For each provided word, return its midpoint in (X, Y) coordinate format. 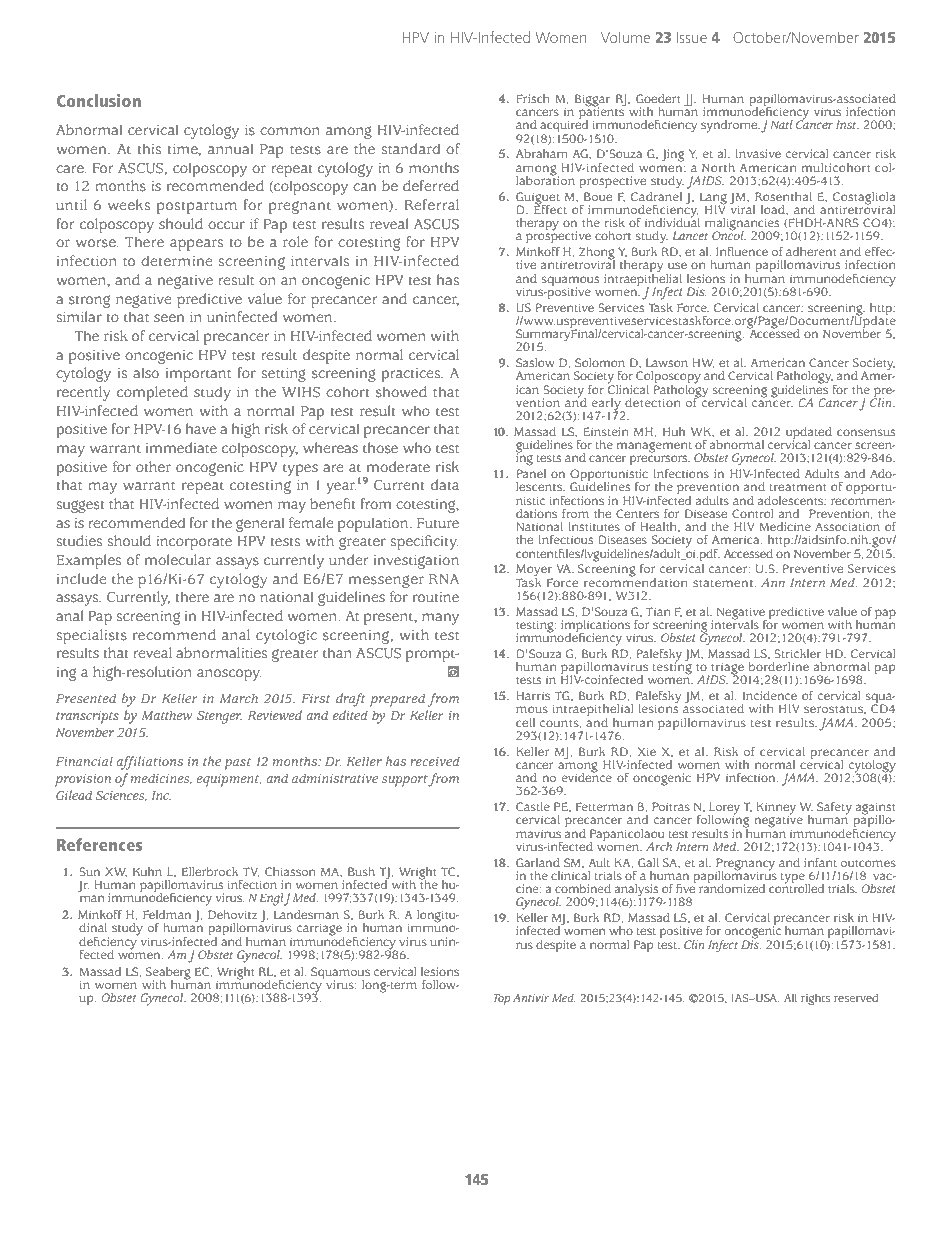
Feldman (167, 914)
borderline (779, 667)
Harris (533, 696)
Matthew (167, 715)
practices (412, 375)
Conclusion (99, 100)
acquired (564, 126)
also (146, 373)
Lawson (667, 363)
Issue (691, 37)
